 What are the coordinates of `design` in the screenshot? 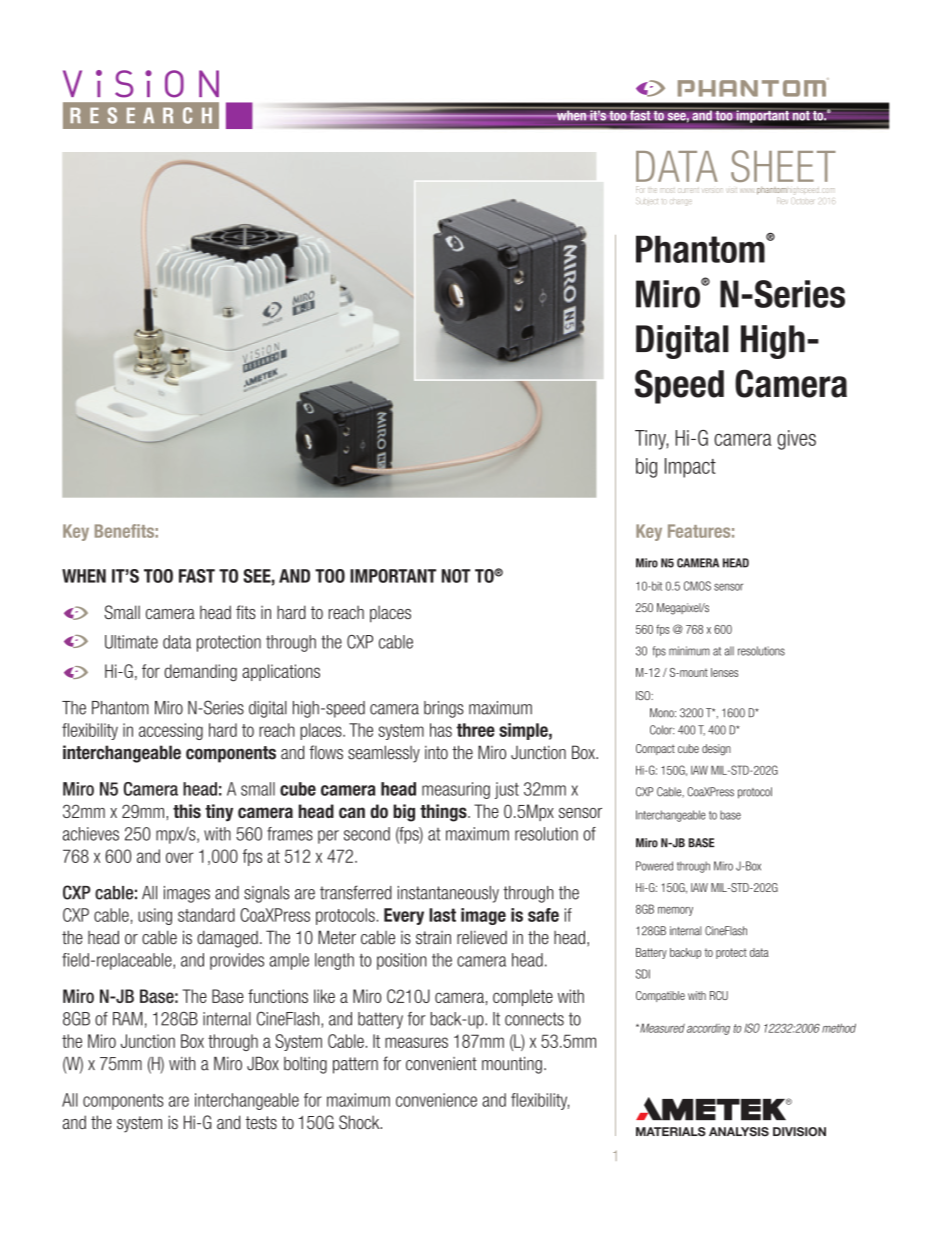 It's located at (716, 750).
